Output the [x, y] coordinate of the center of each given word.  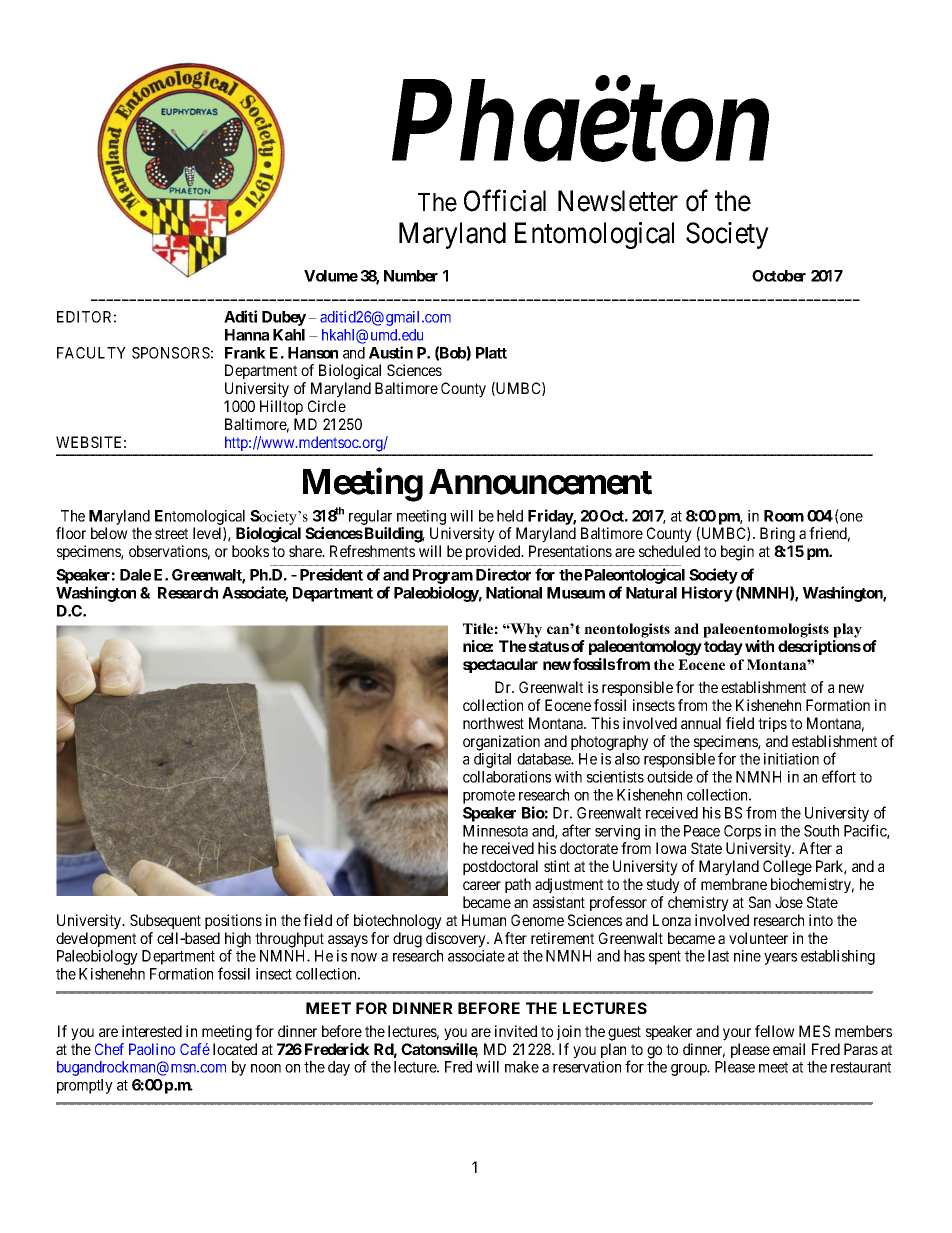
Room [784, 516]
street [171, 533]
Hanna [247, 335]
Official [505, 200]
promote [489, 797]
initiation [791, 759]
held [510, 516]
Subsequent [165, 921]
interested [152, 1031]
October [779, 276]
